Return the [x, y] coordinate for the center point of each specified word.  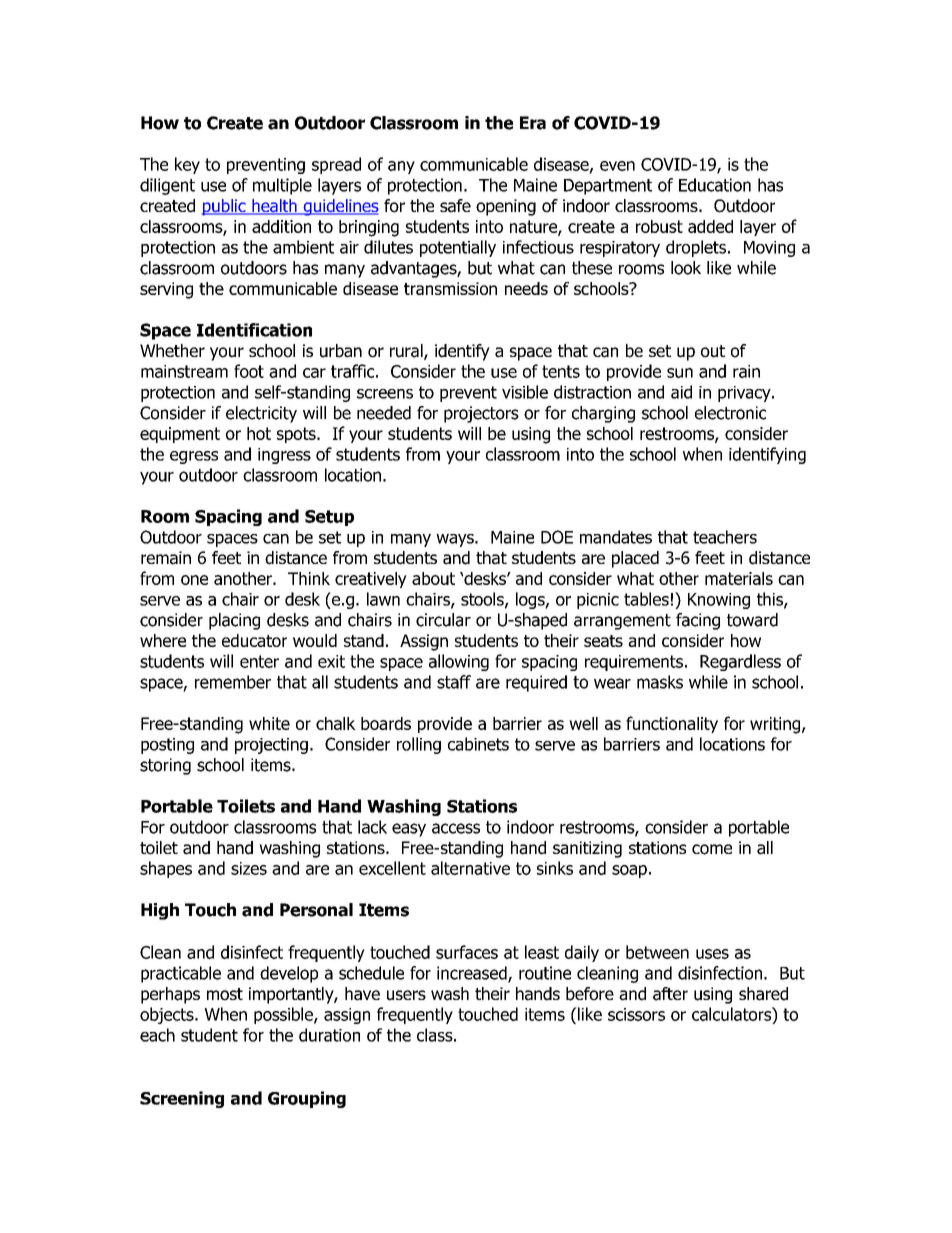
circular [443, 620]
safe [455, 206]
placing [234, 621]
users [406, 995]
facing [698, 621]
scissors [636, 1014]
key [187, 165]
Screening [182, 1099]
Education [715, 185]
